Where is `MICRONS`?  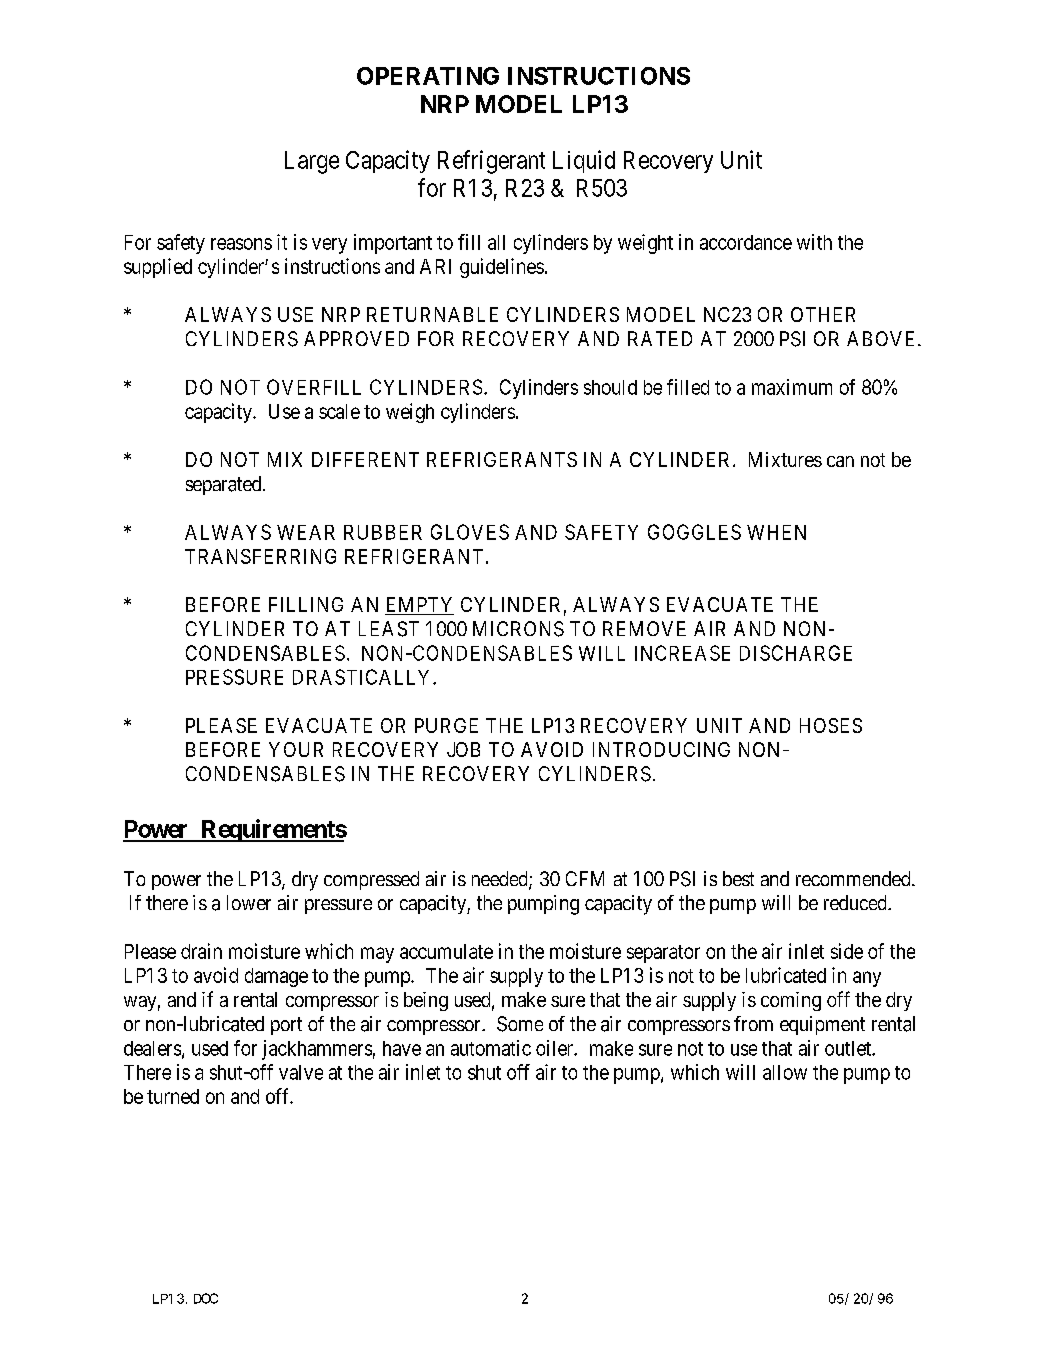 MICRONS is located at coordinates (518, 629).
